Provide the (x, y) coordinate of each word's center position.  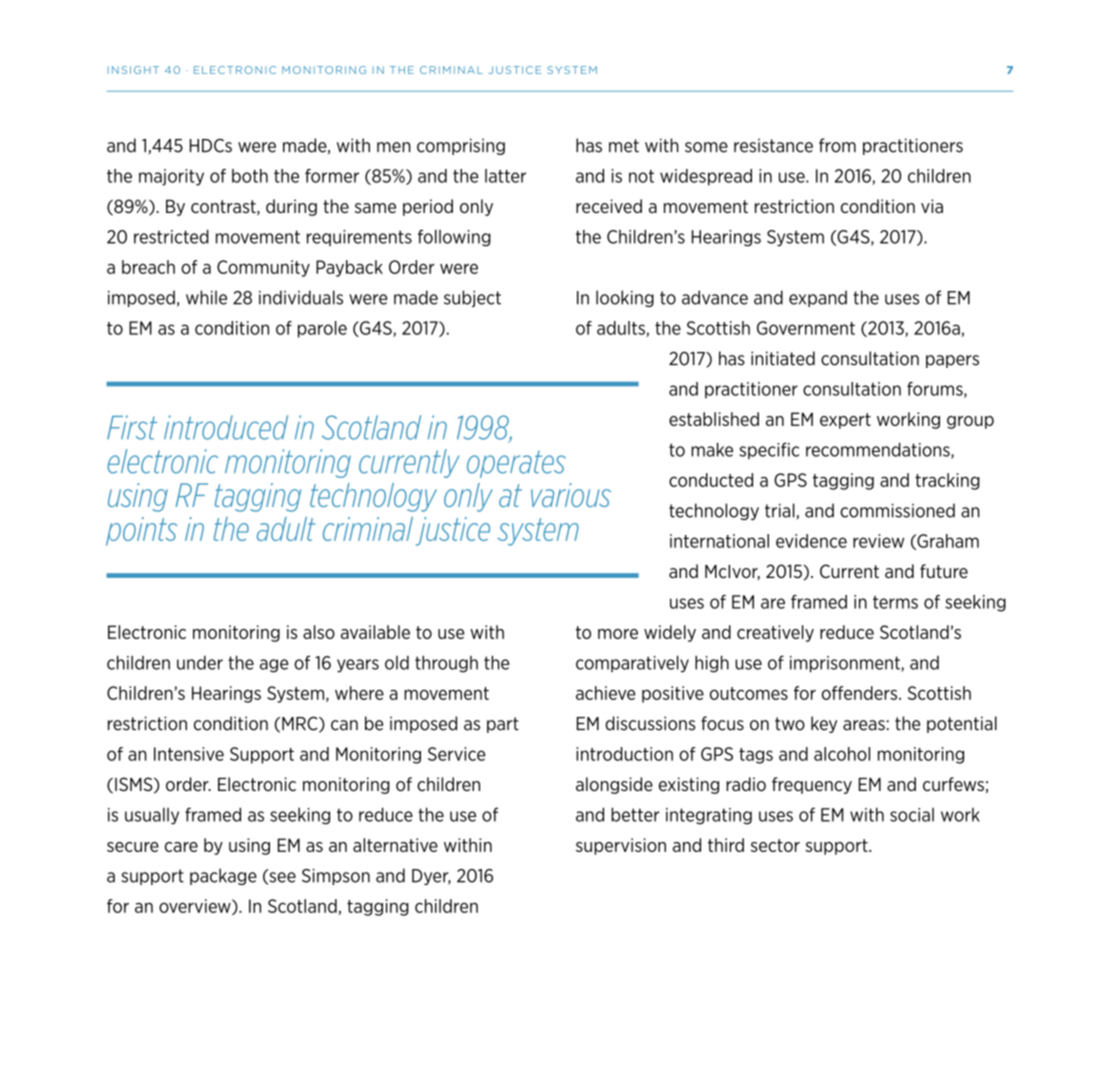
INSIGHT (133, 70)
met (624, 146)
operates (516, 464)
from (837, 145)
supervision (621, 846)
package (223, 876)
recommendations (879, 450)
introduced (226, 427)
